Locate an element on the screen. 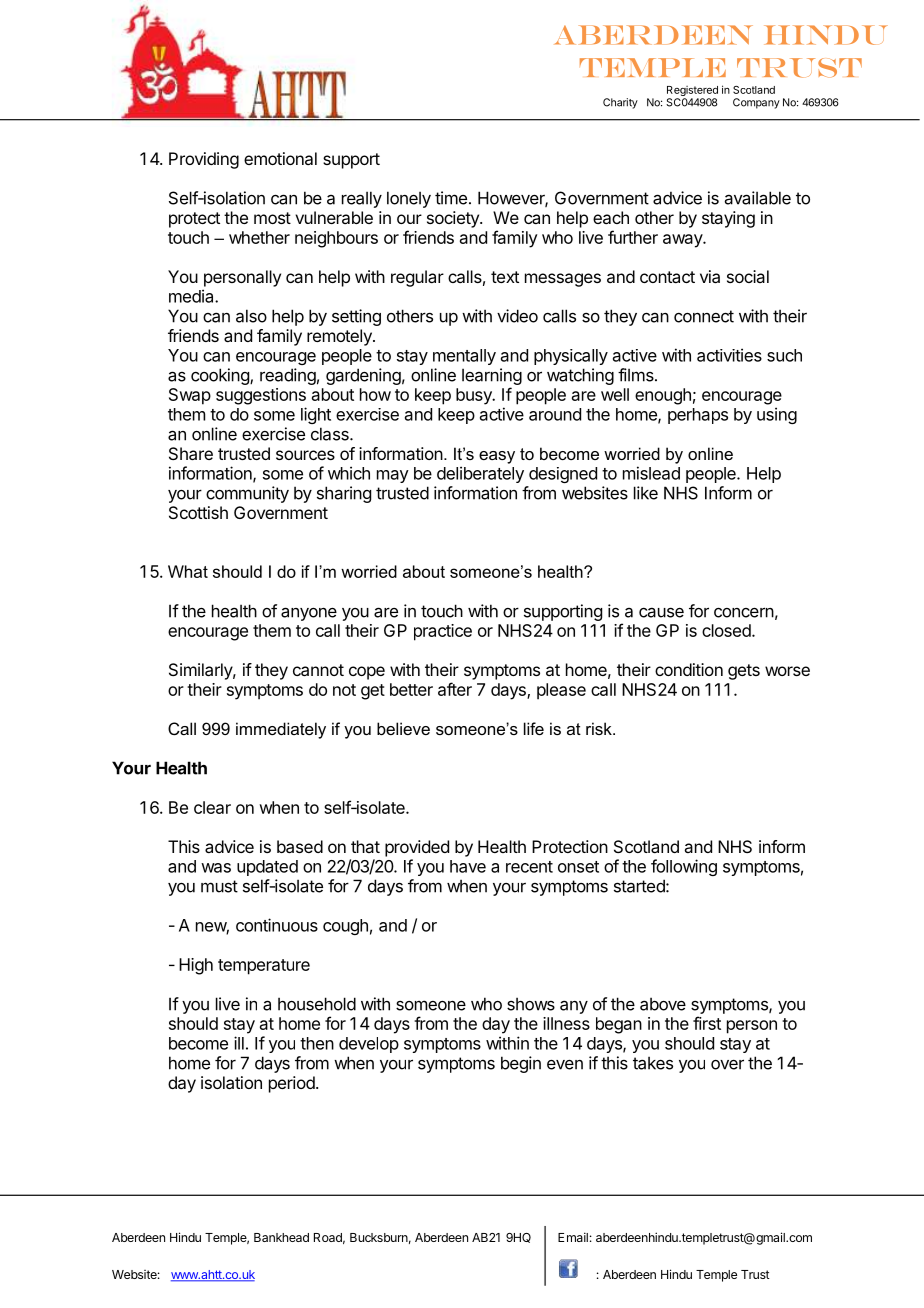 Image resolution: width=924 pixels, height=1308 pixels. Company is located at coordinates (756, 103).
